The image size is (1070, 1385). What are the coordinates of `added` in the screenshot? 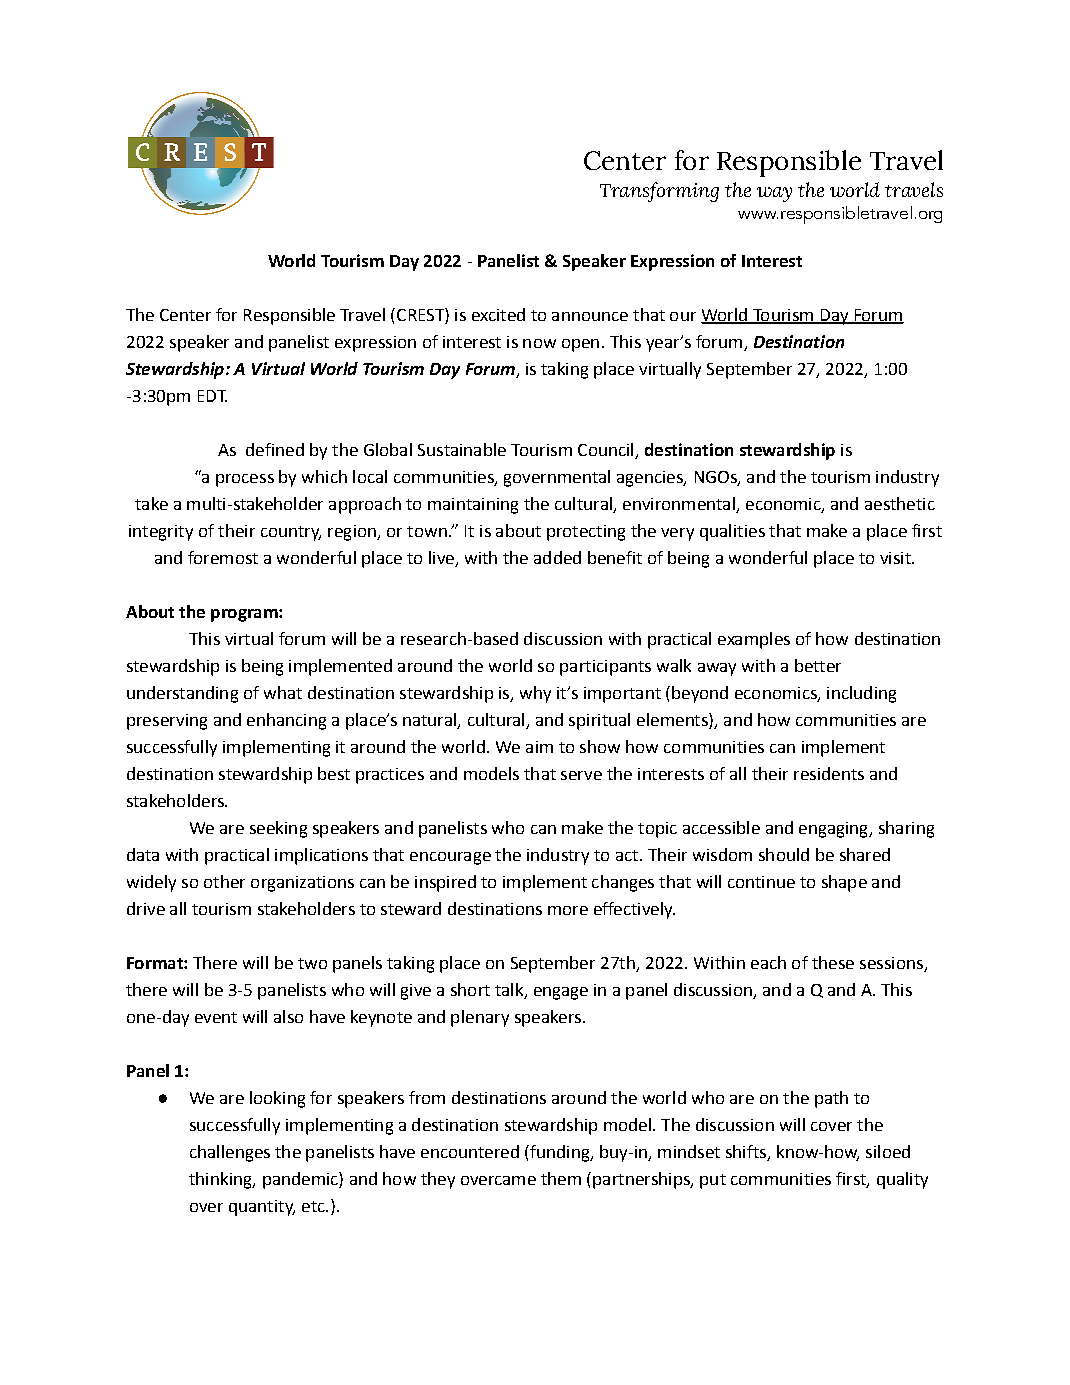 It's located at (557, 557).
